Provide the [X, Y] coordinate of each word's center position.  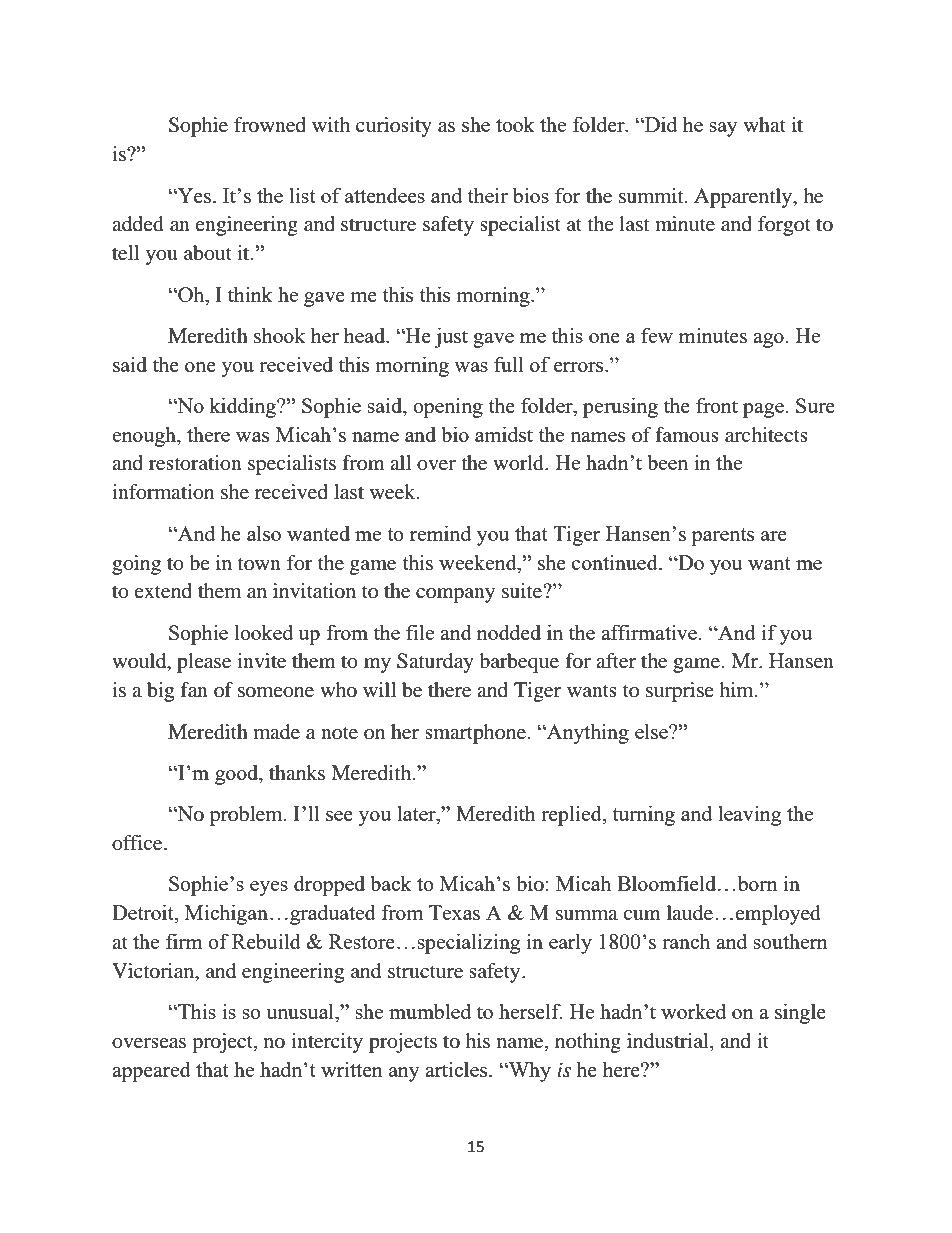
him [737, 689]
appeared [151, 1071]
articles [457, 1069]
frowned [270, 125]
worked [693, 1011]
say [723, 129]
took [515, 124]
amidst [504, 434]
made [277, 732]
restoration [195, 463]
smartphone [475, 734]
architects [766, 435]
